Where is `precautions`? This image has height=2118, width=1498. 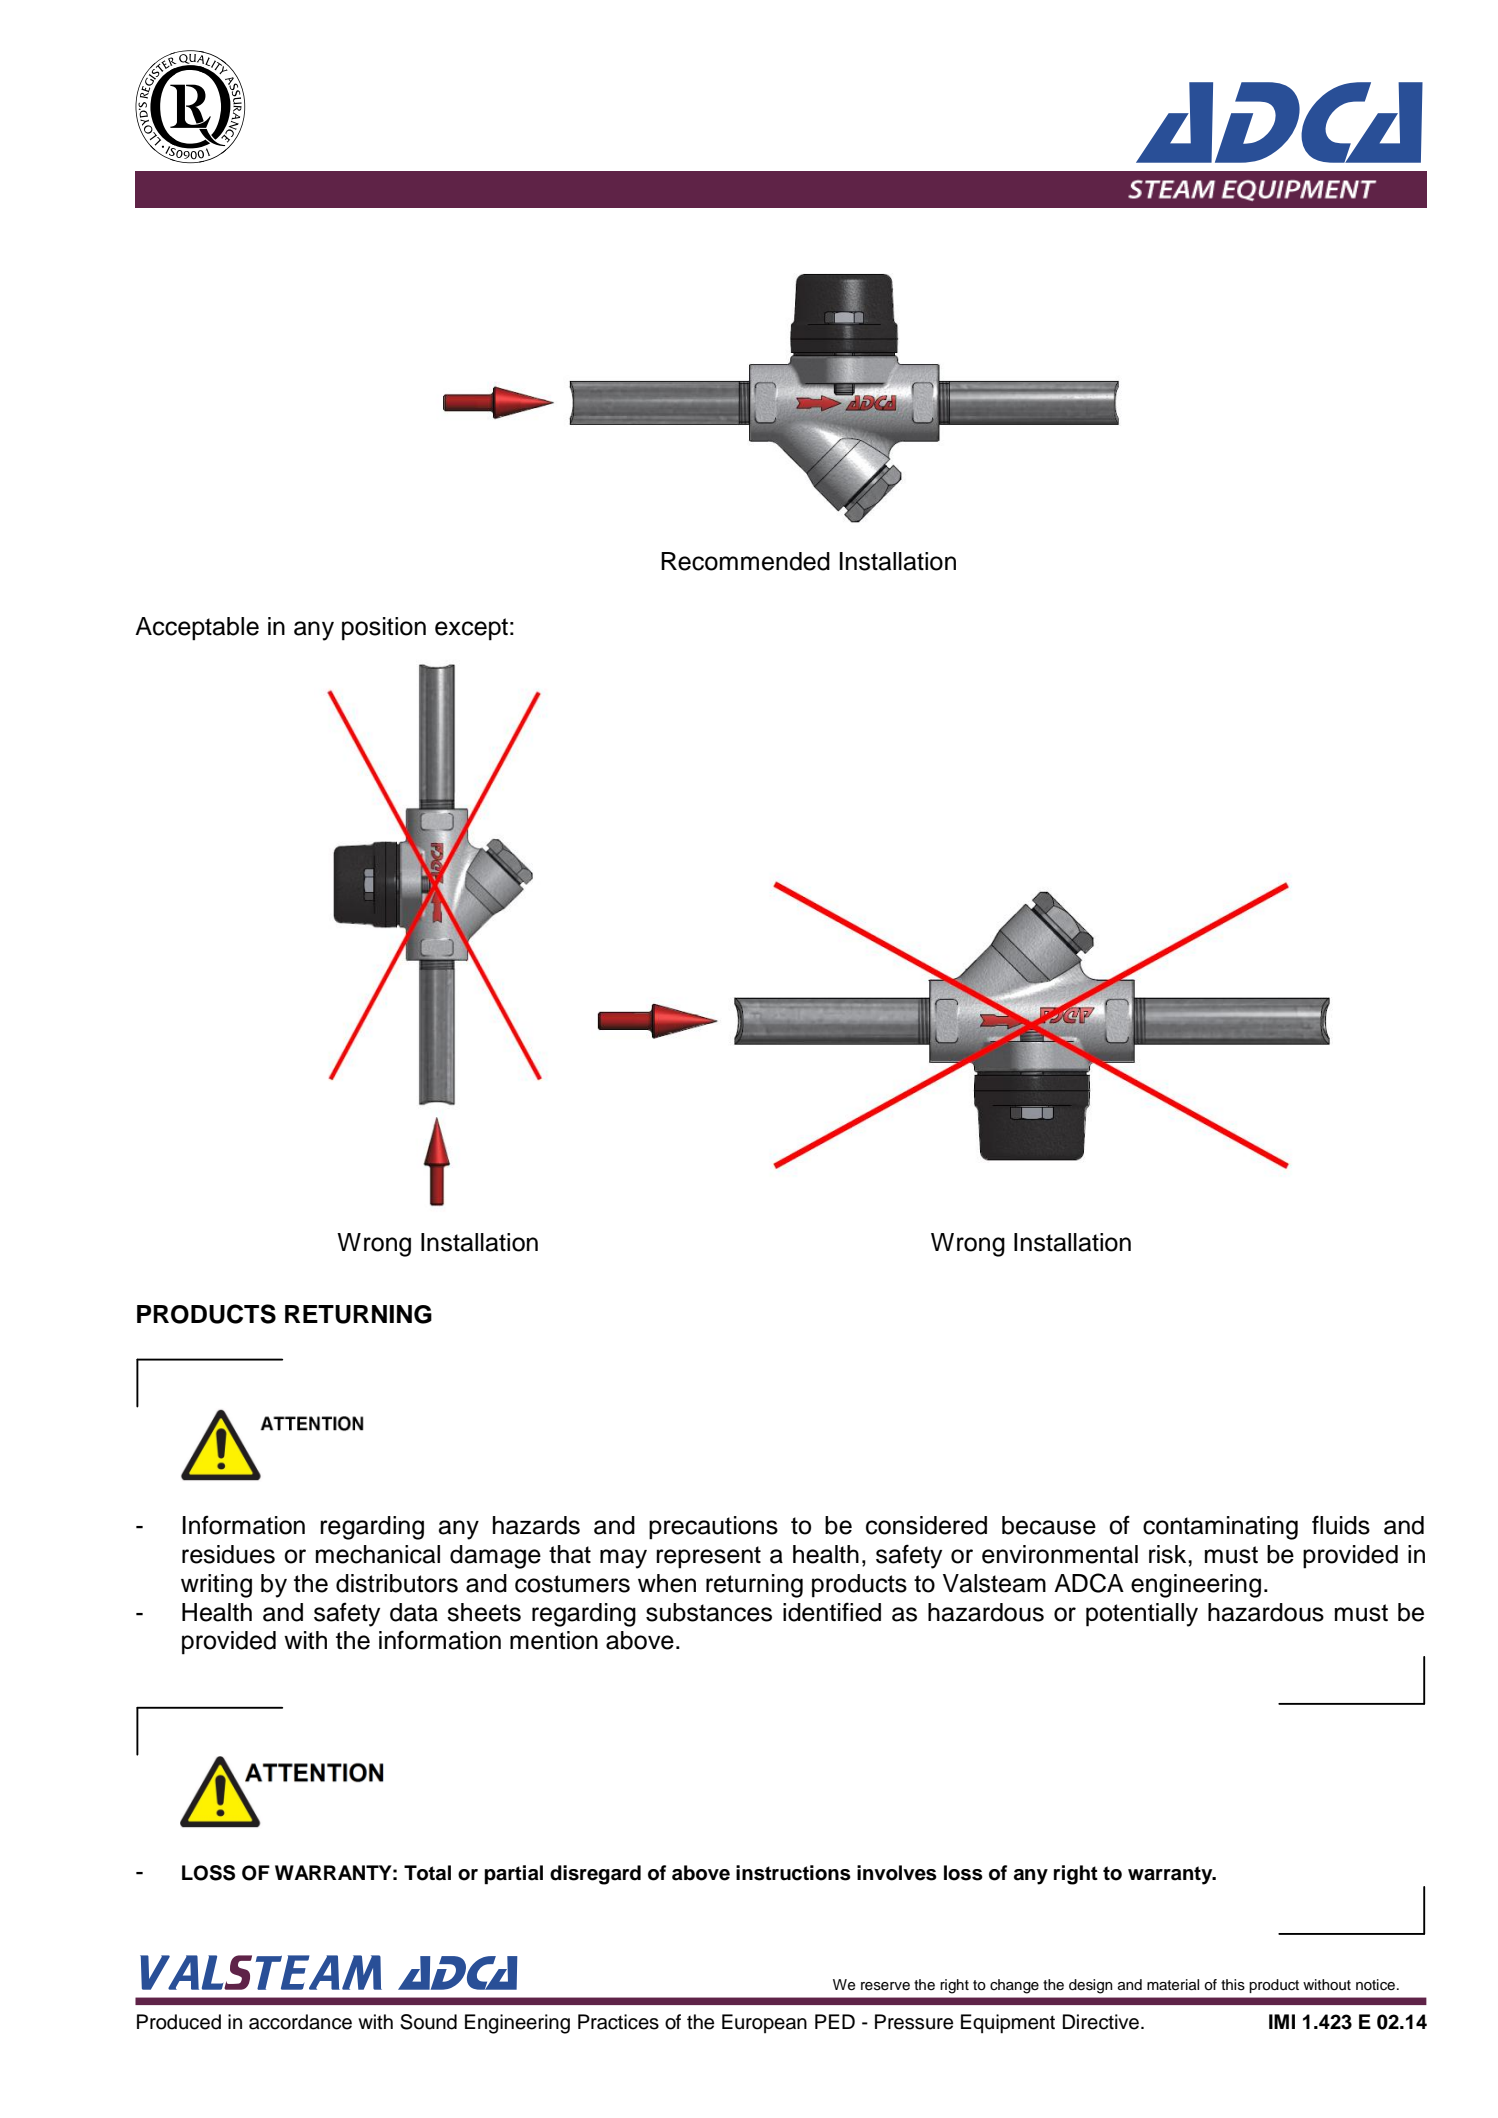 precautions is located at coordinates (713, 1528).
